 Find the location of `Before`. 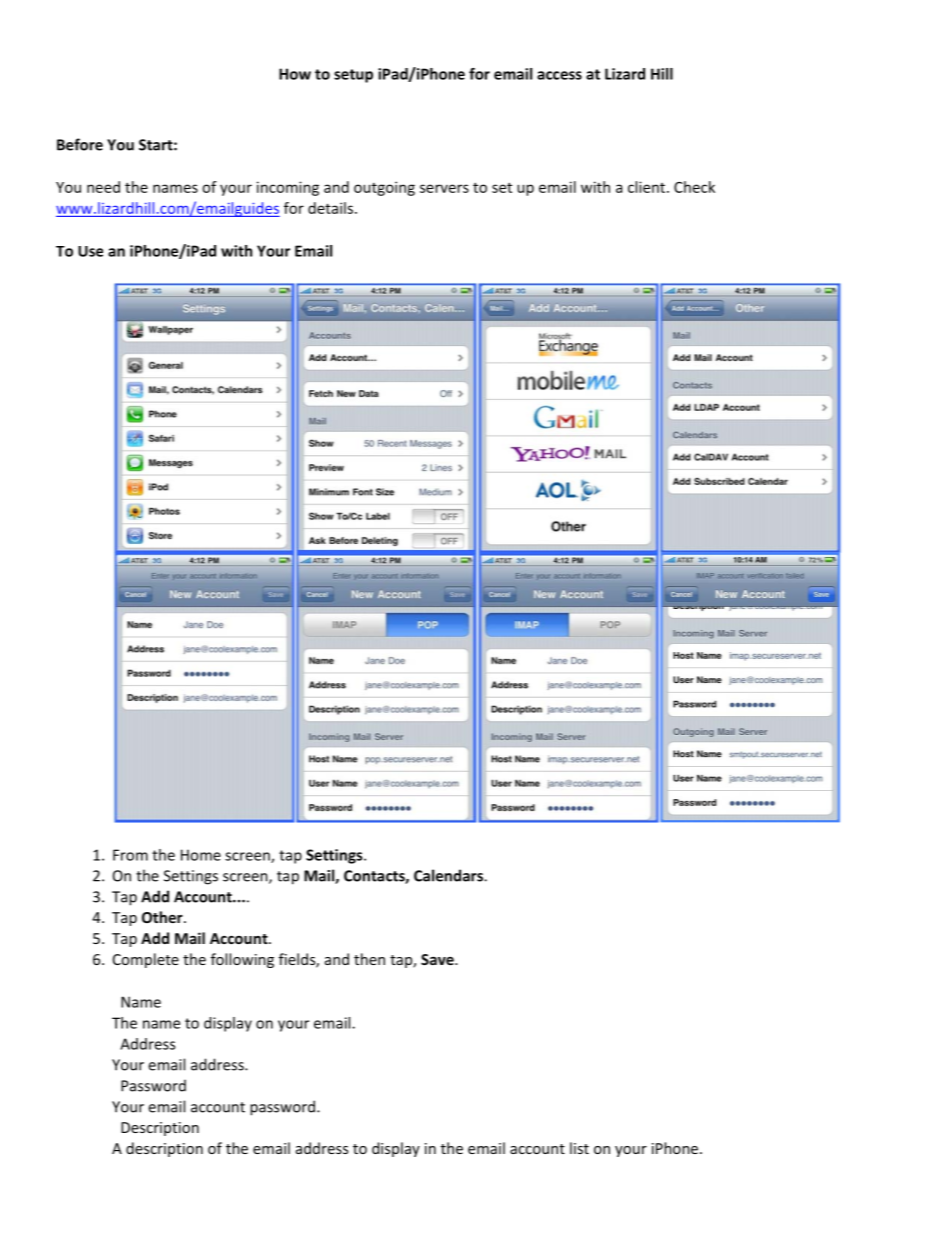

Before is located at coordinates (80, 144).
